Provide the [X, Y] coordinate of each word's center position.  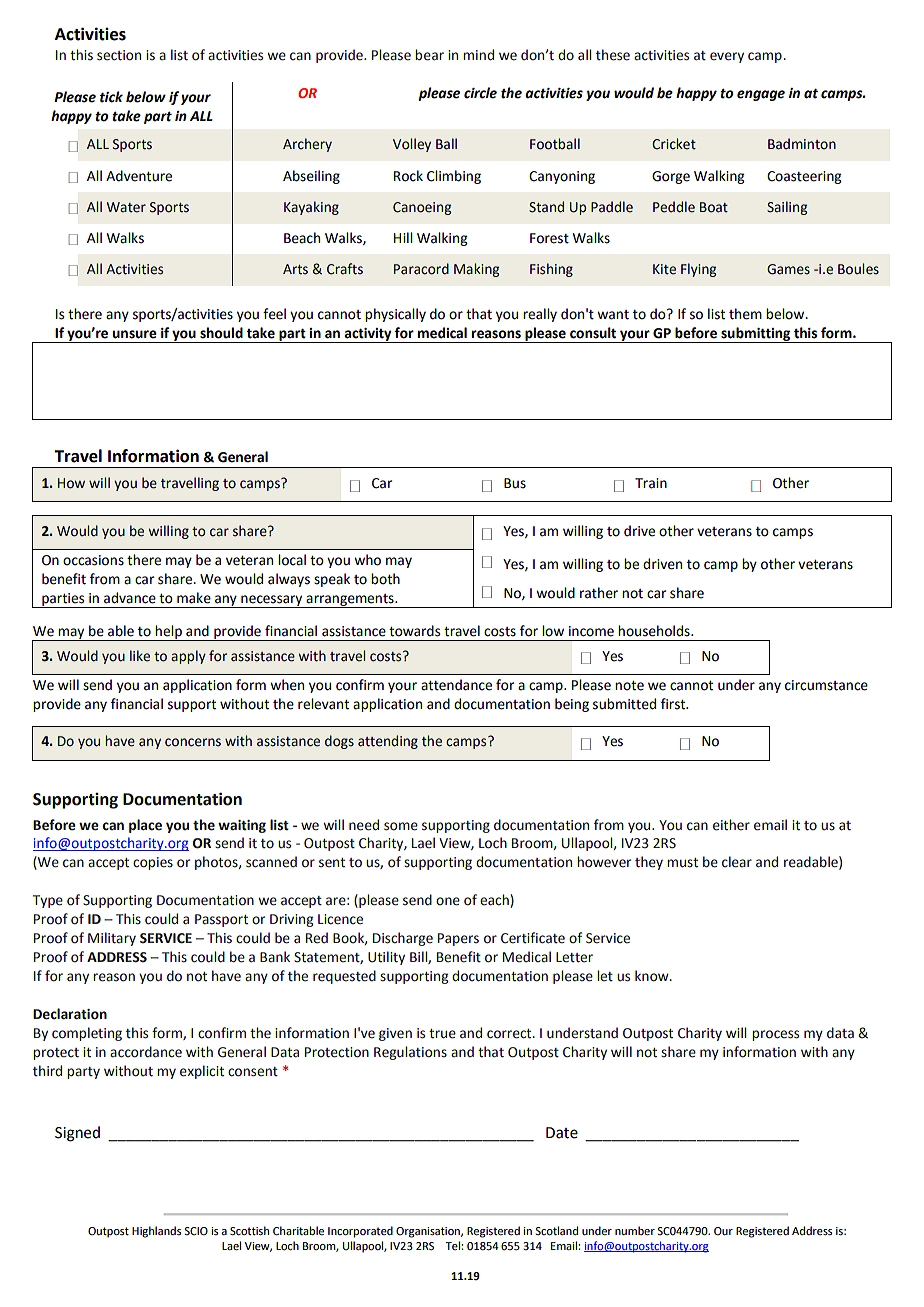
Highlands [156, 1232]
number [635, 1230]
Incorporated [360, 1232]
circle [480, 93]
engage [761, 95]
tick [111, 97]
